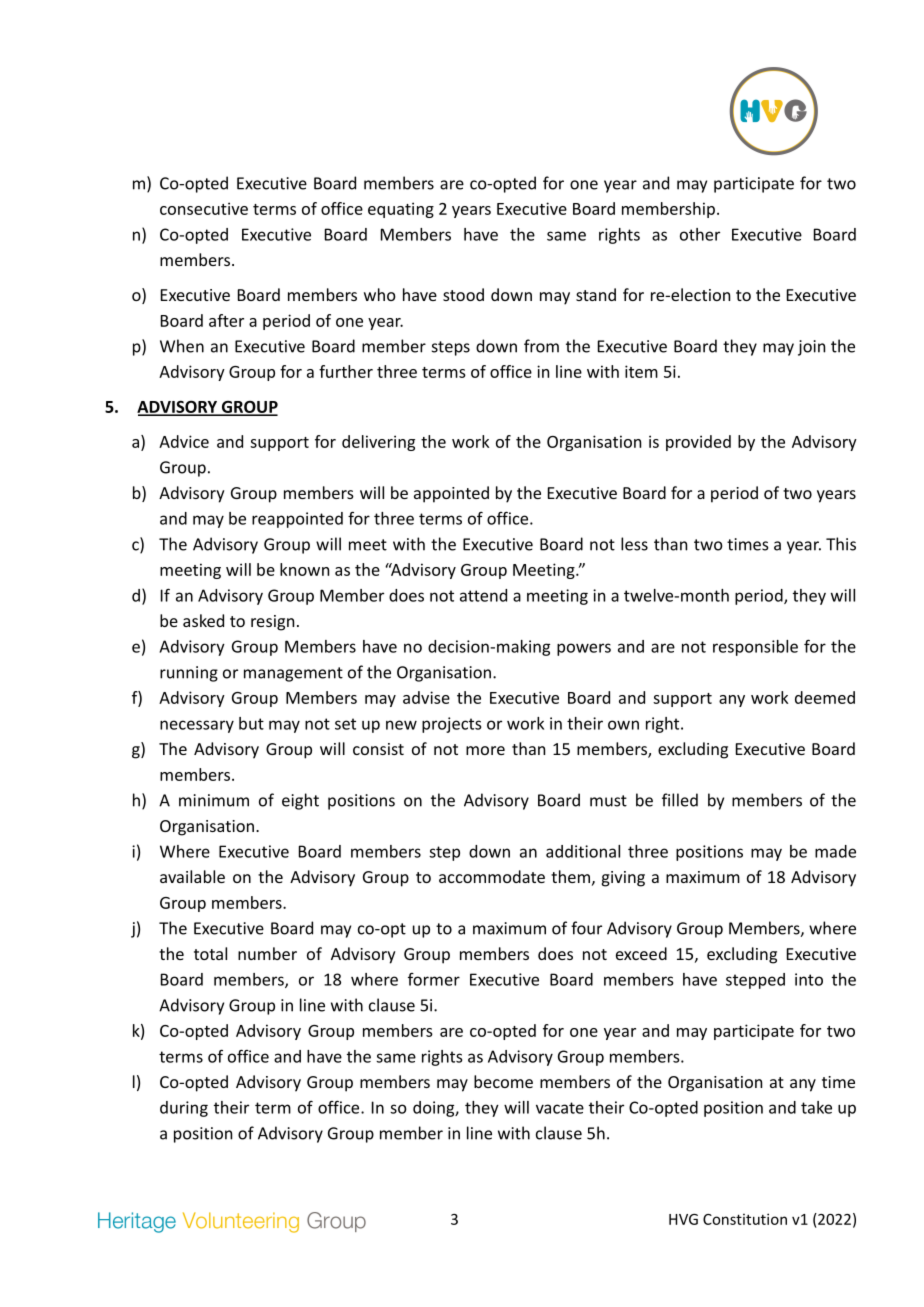 The height and width of the image is (1307, 924). Describe the element at coordinates (809, 979) in the image. I see `into` at that location.
